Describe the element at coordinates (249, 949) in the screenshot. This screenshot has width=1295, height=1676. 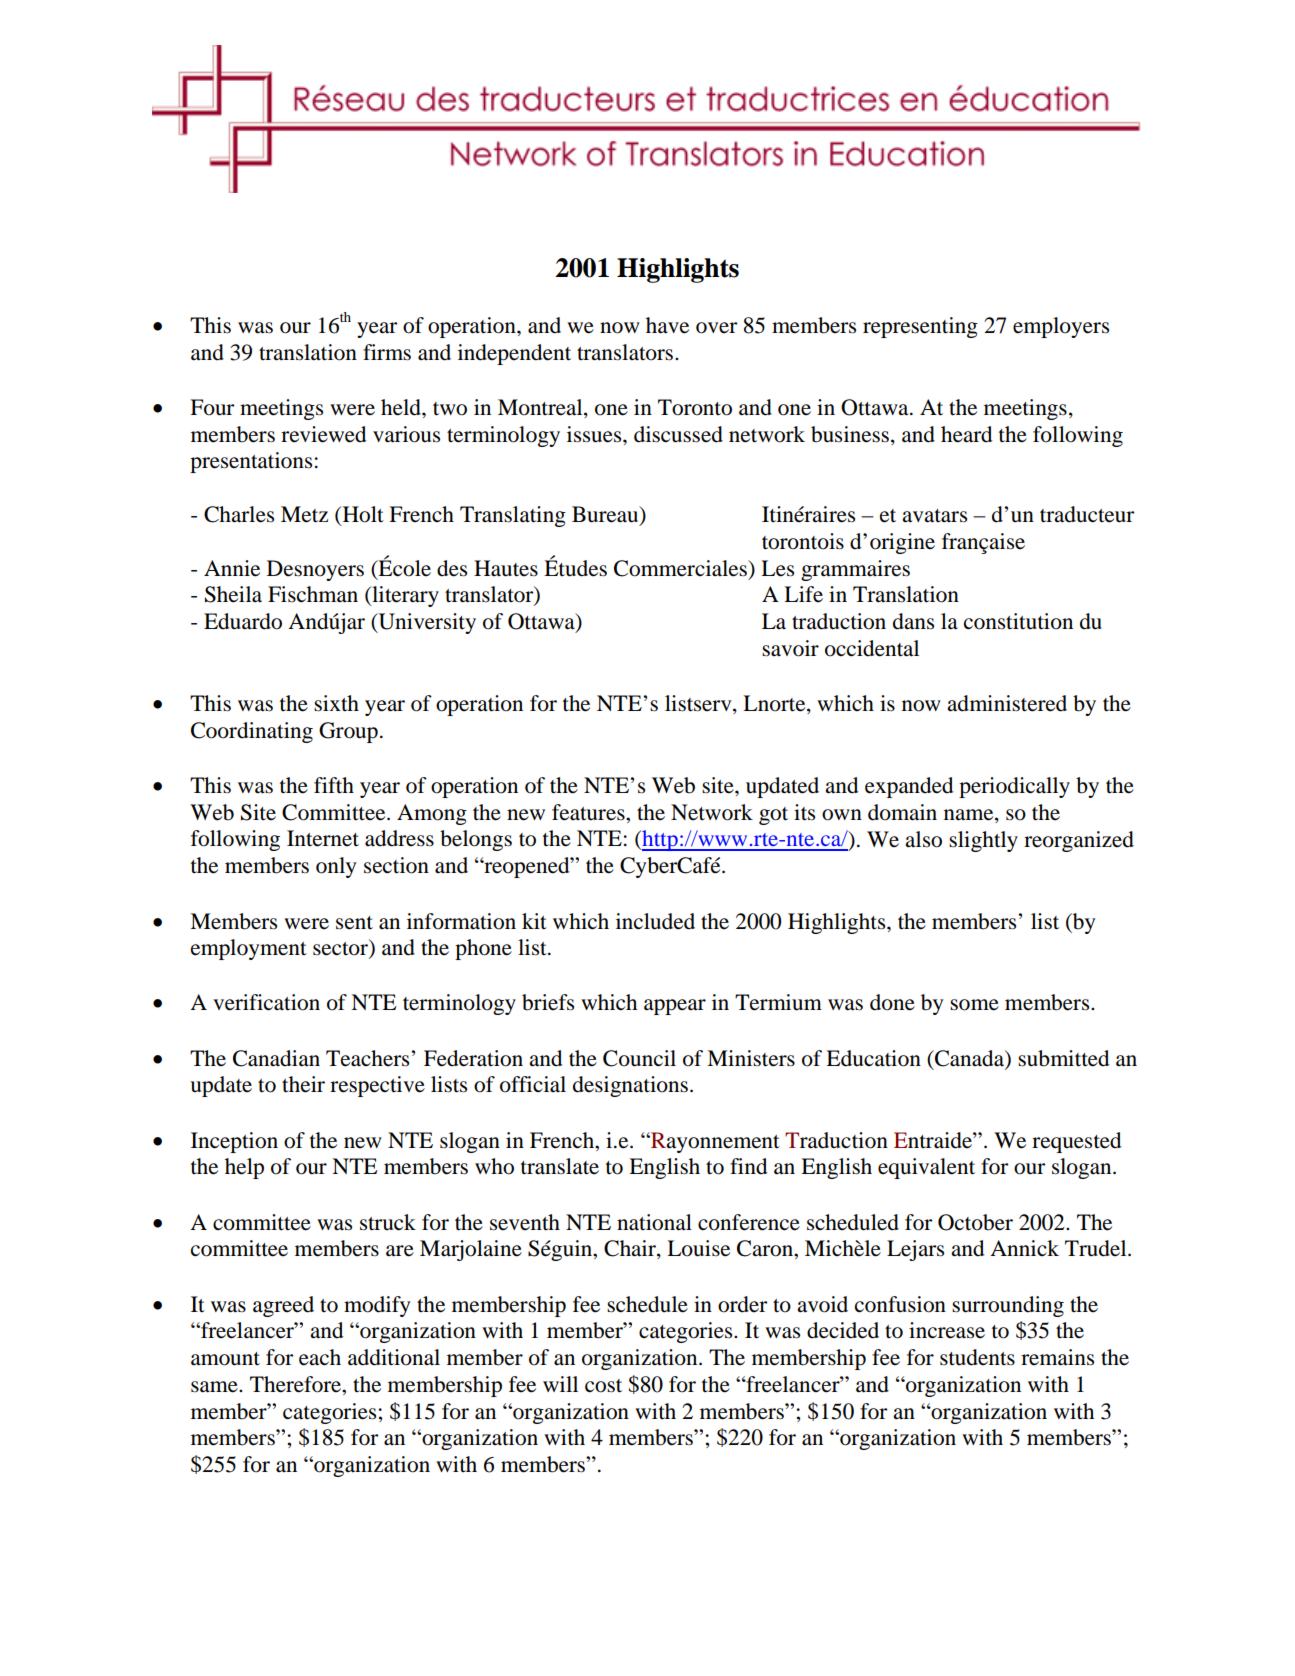
I see `employment` at that location.
